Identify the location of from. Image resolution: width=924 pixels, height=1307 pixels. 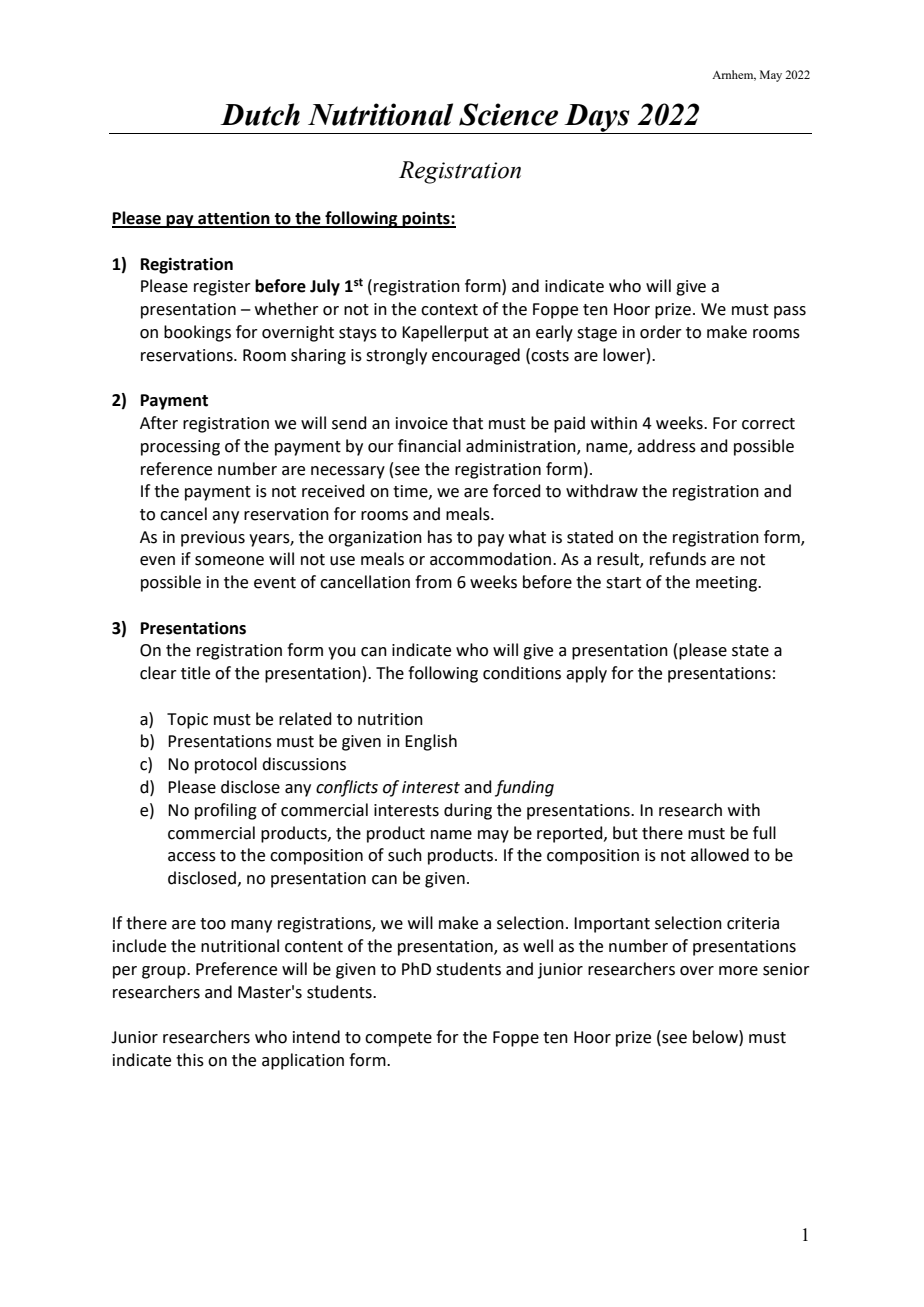
(433, 582).
